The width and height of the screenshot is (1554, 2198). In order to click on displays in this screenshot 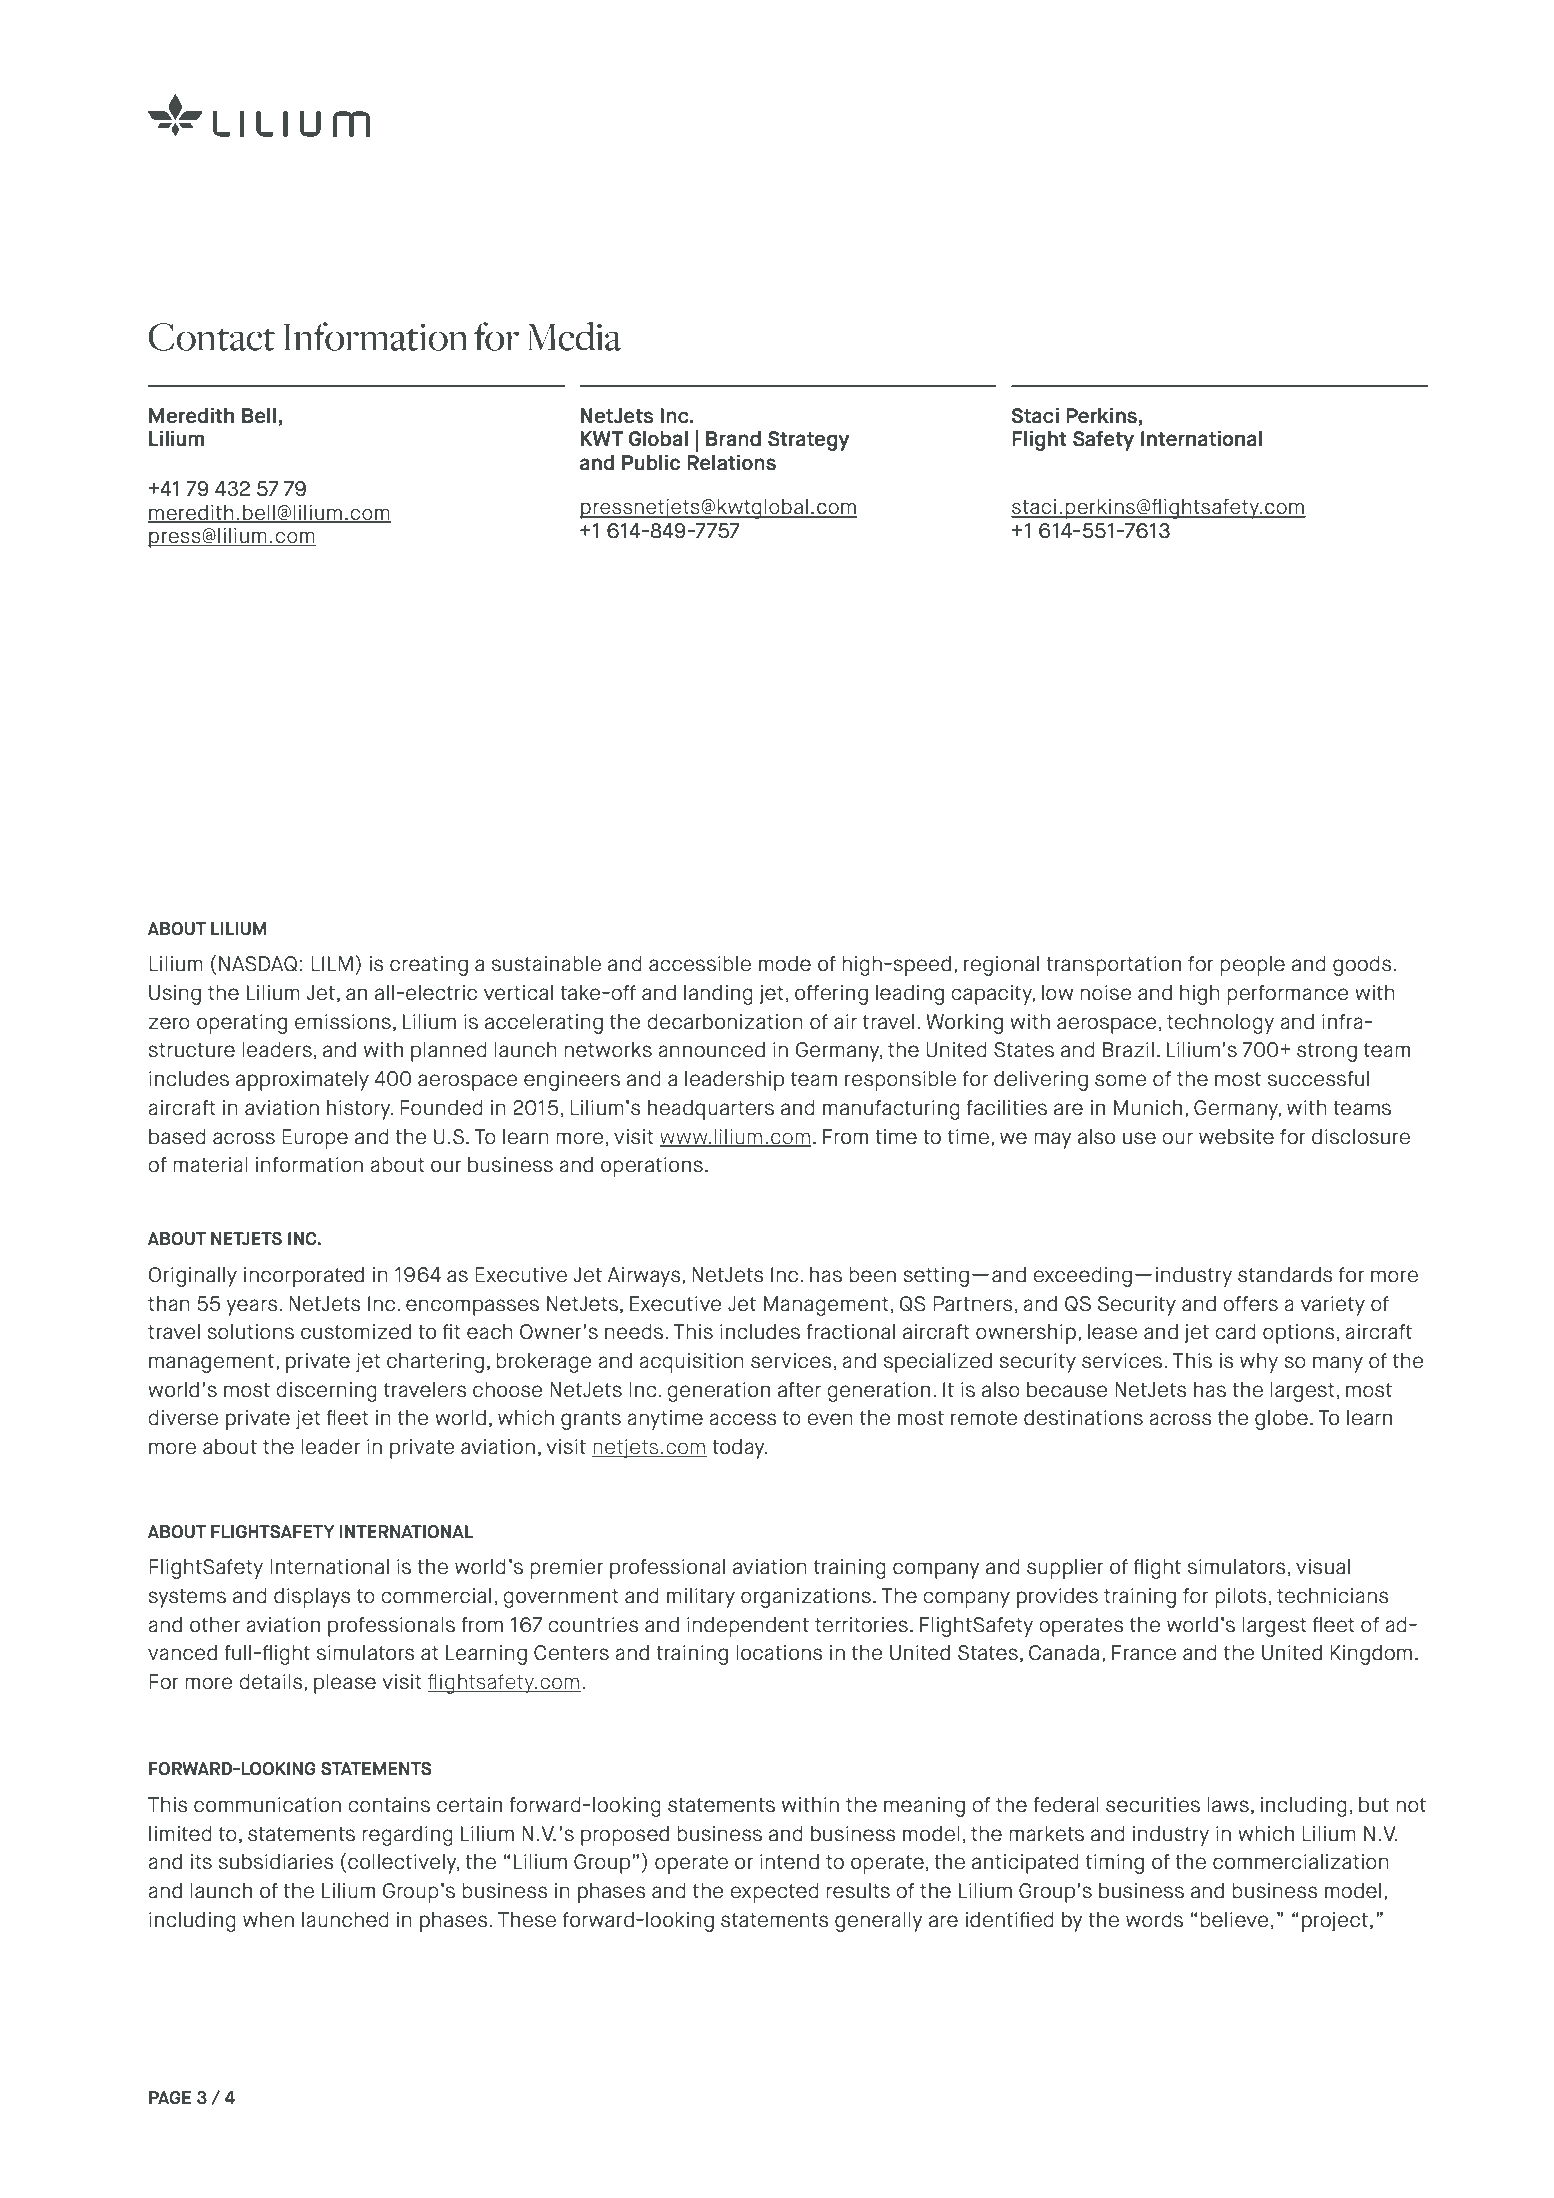, I will do `click(312, 1597)`.
